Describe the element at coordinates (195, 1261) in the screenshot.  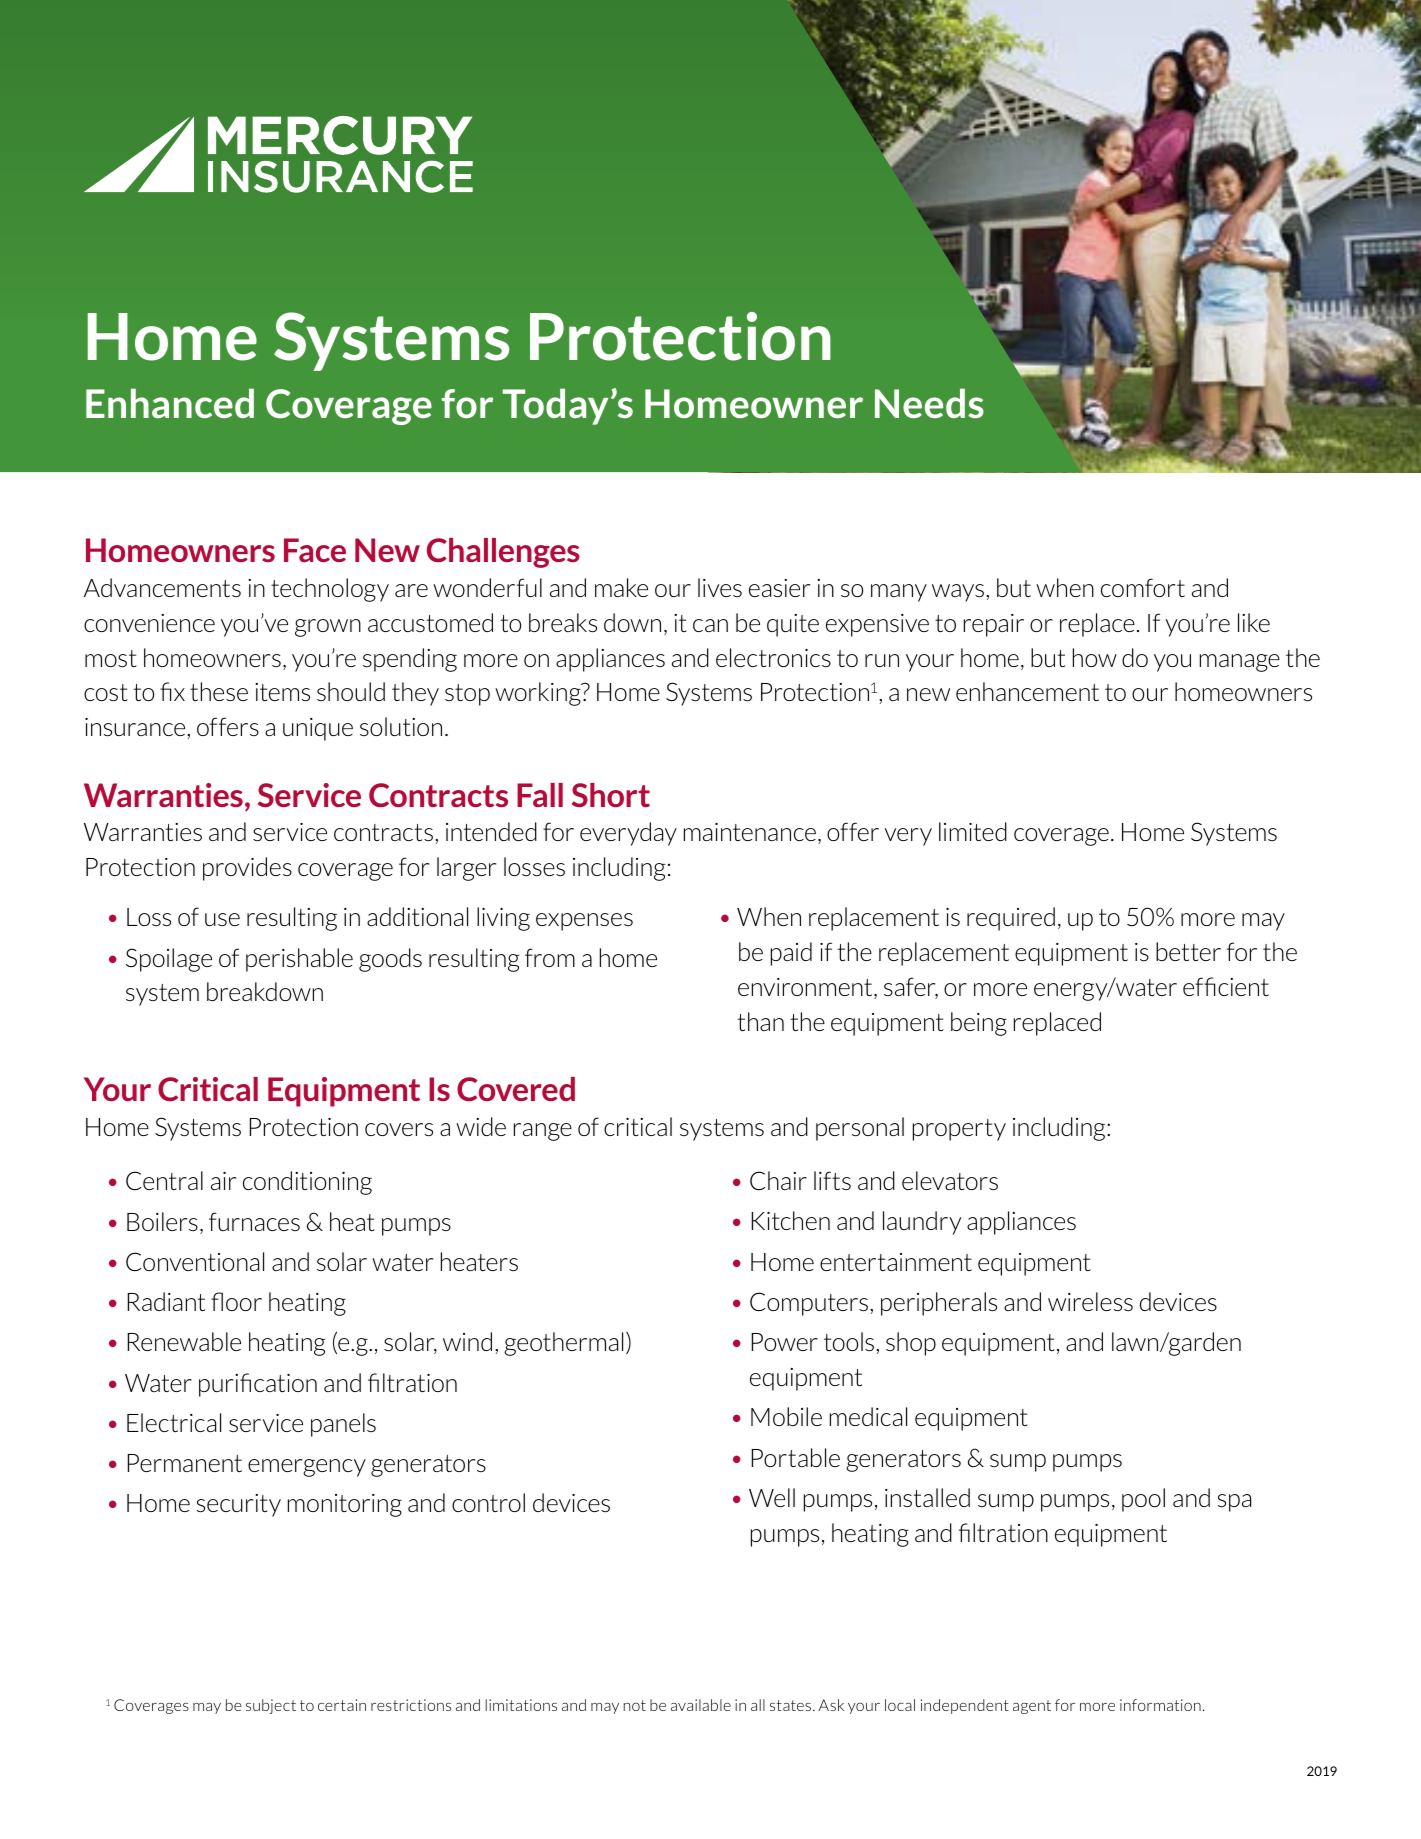
I see `Conventional` at that location.
